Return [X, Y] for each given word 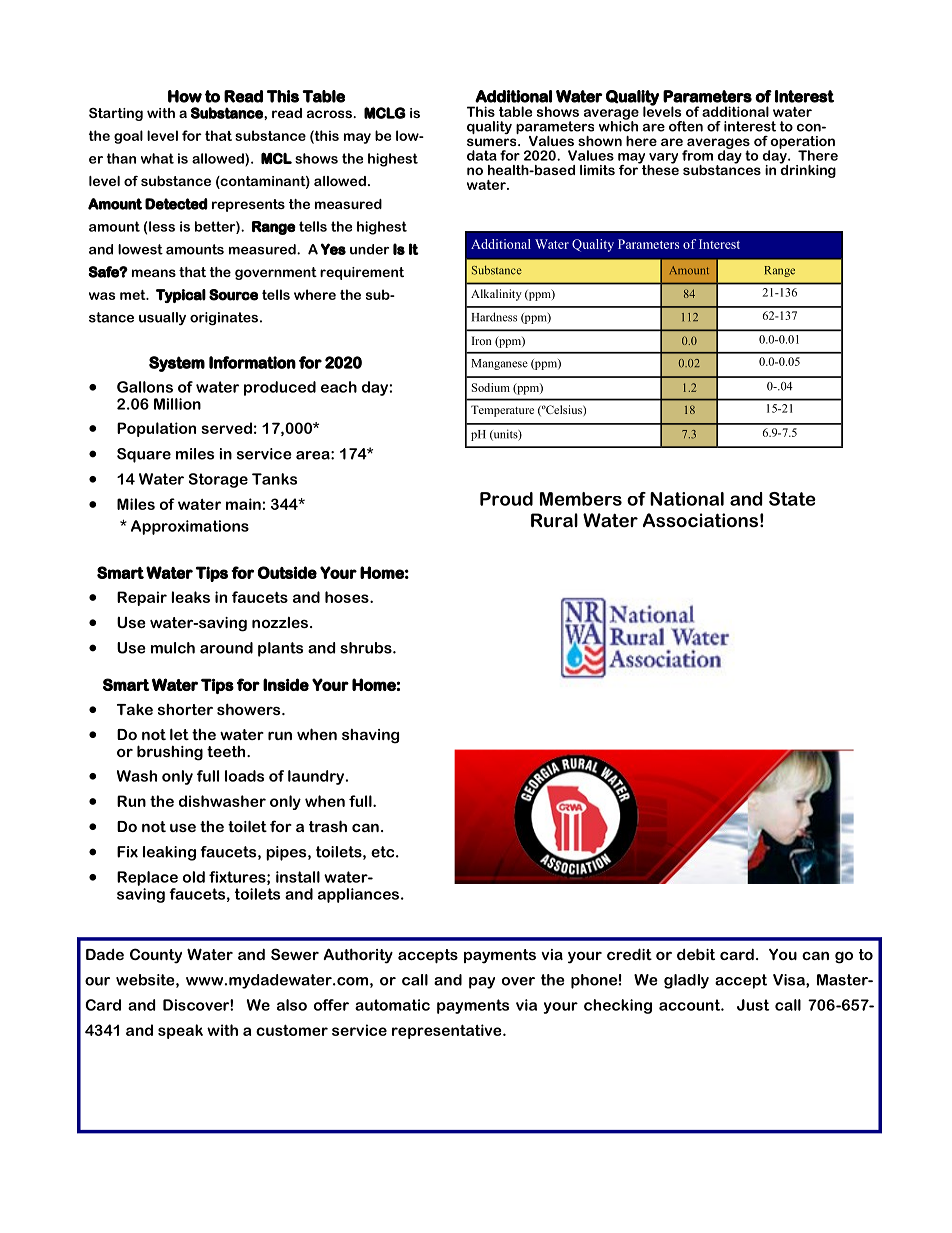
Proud [506, 499]
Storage [218, 480]
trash [328, 826]
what [157, 158]
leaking [169, 853]
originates [224, 318]
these [659, 168]
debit [696, 954]
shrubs [367, 648]
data [482, 155]
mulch [173, 648]
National [687, 499]
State [792, 499]
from [697, 155]
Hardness [494, 317]
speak [180, 1031]
